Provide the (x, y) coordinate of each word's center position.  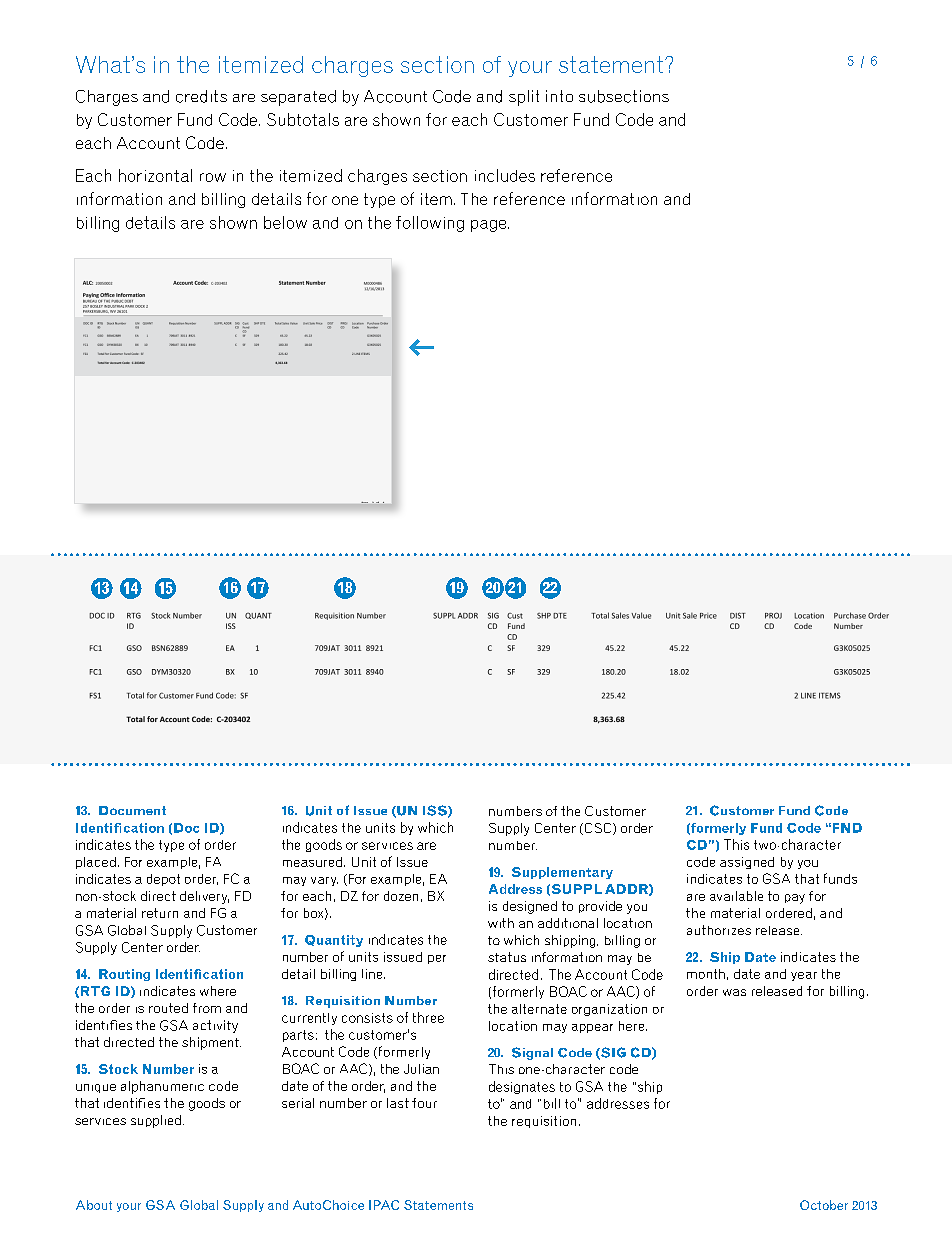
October (824, 1205)
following (430, 224)
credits (201, 96)
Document (132, 810)
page (490, 226)
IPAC (384, 1205)
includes (505, 175)
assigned (747, 863)
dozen (401, 896)
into (559, 96)
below (285, 222)
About (94, 1205)
